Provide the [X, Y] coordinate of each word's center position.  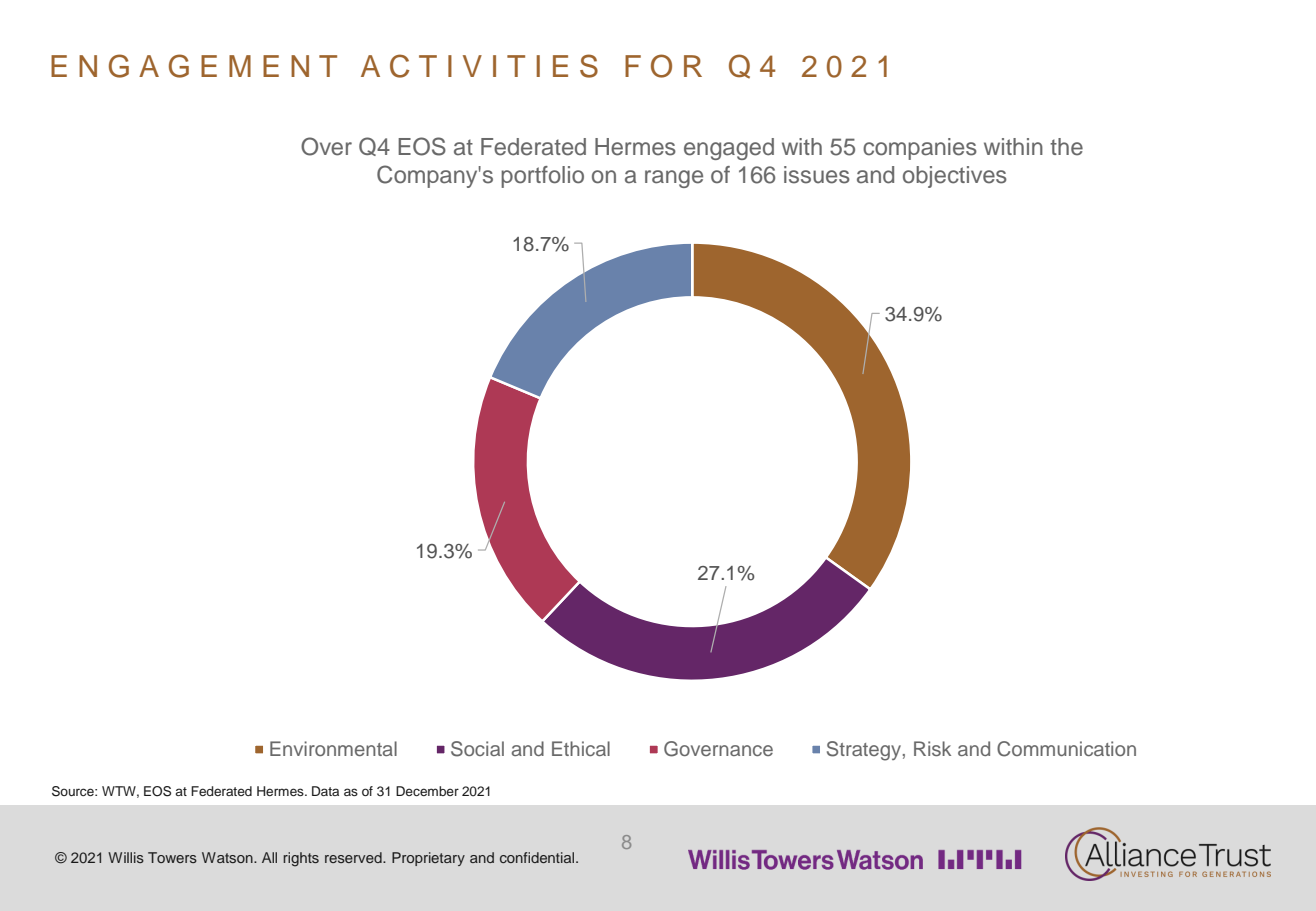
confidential [538, 857]
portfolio [542, 177]
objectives [955, 177]
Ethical [581, 748]
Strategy [864, 751]
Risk [932, 748]
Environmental [333, 748]
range [674, 179]
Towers [172, 857]
